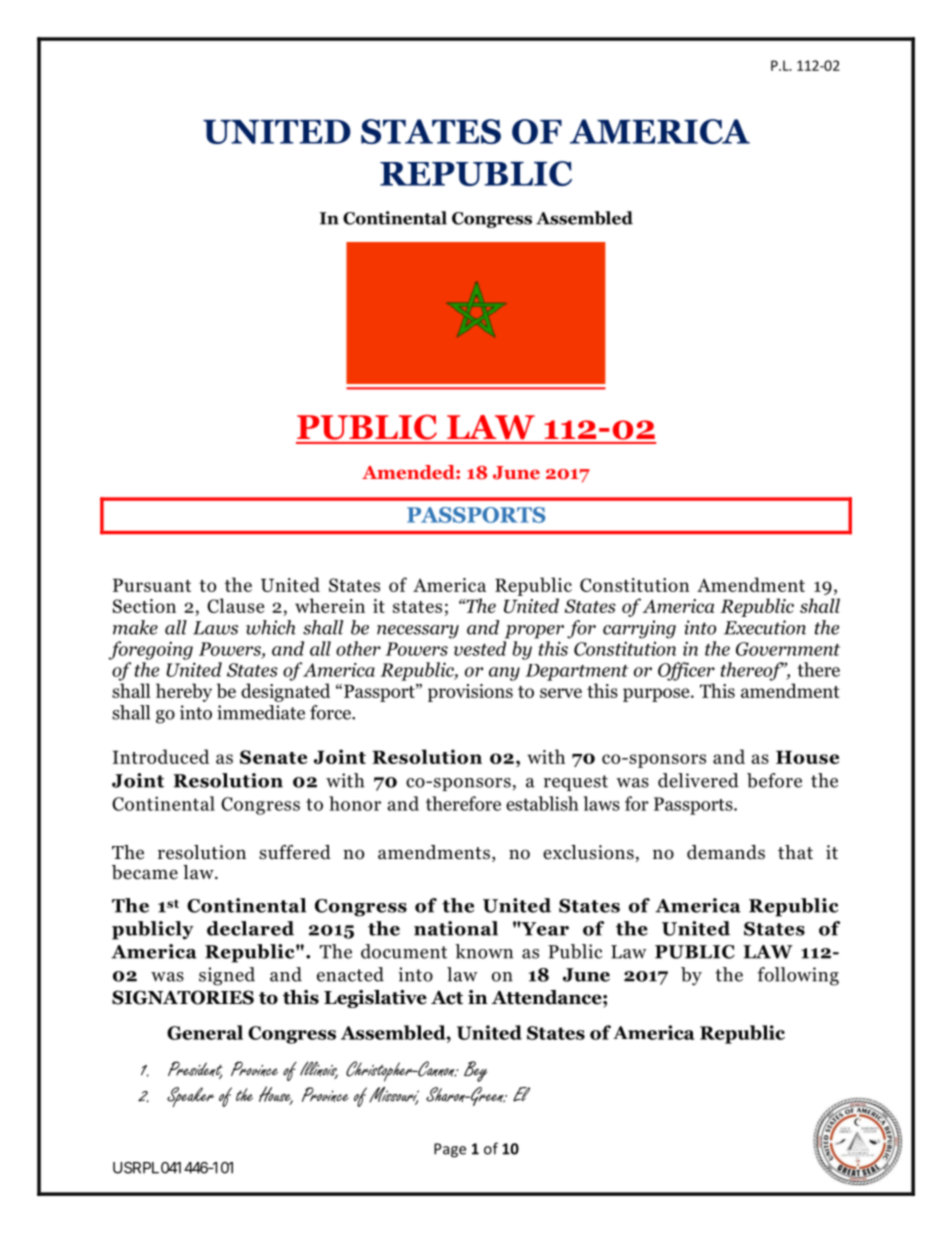  What do you see at coordinates (152, 585) in the image?
I see `Pursuant` at bounding box center [152, 585].
